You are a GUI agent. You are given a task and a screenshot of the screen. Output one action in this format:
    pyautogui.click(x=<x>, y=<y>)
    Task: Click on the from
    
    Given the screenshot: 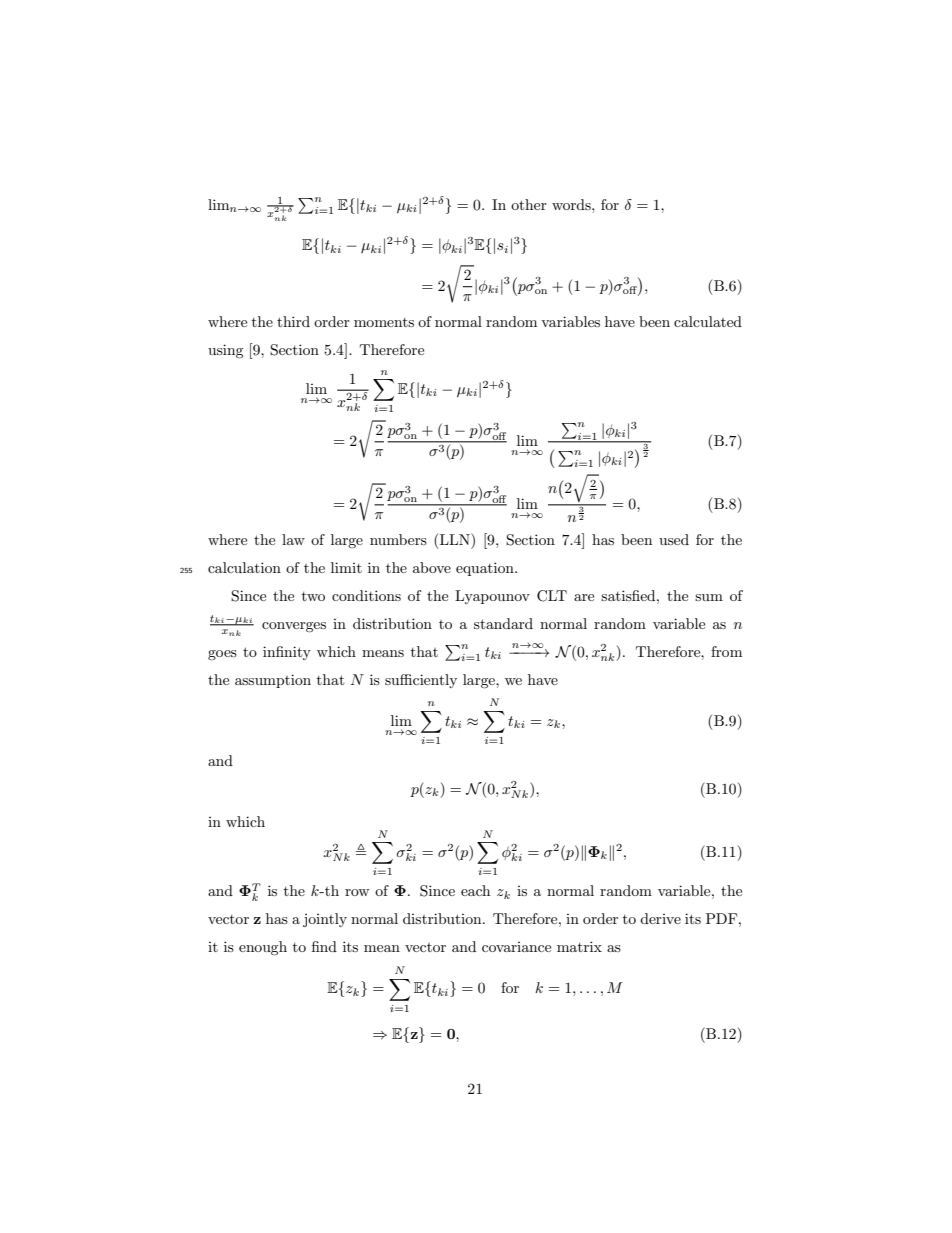 What is the action you would take?
    pyautogui.click(x=726, y=651)
